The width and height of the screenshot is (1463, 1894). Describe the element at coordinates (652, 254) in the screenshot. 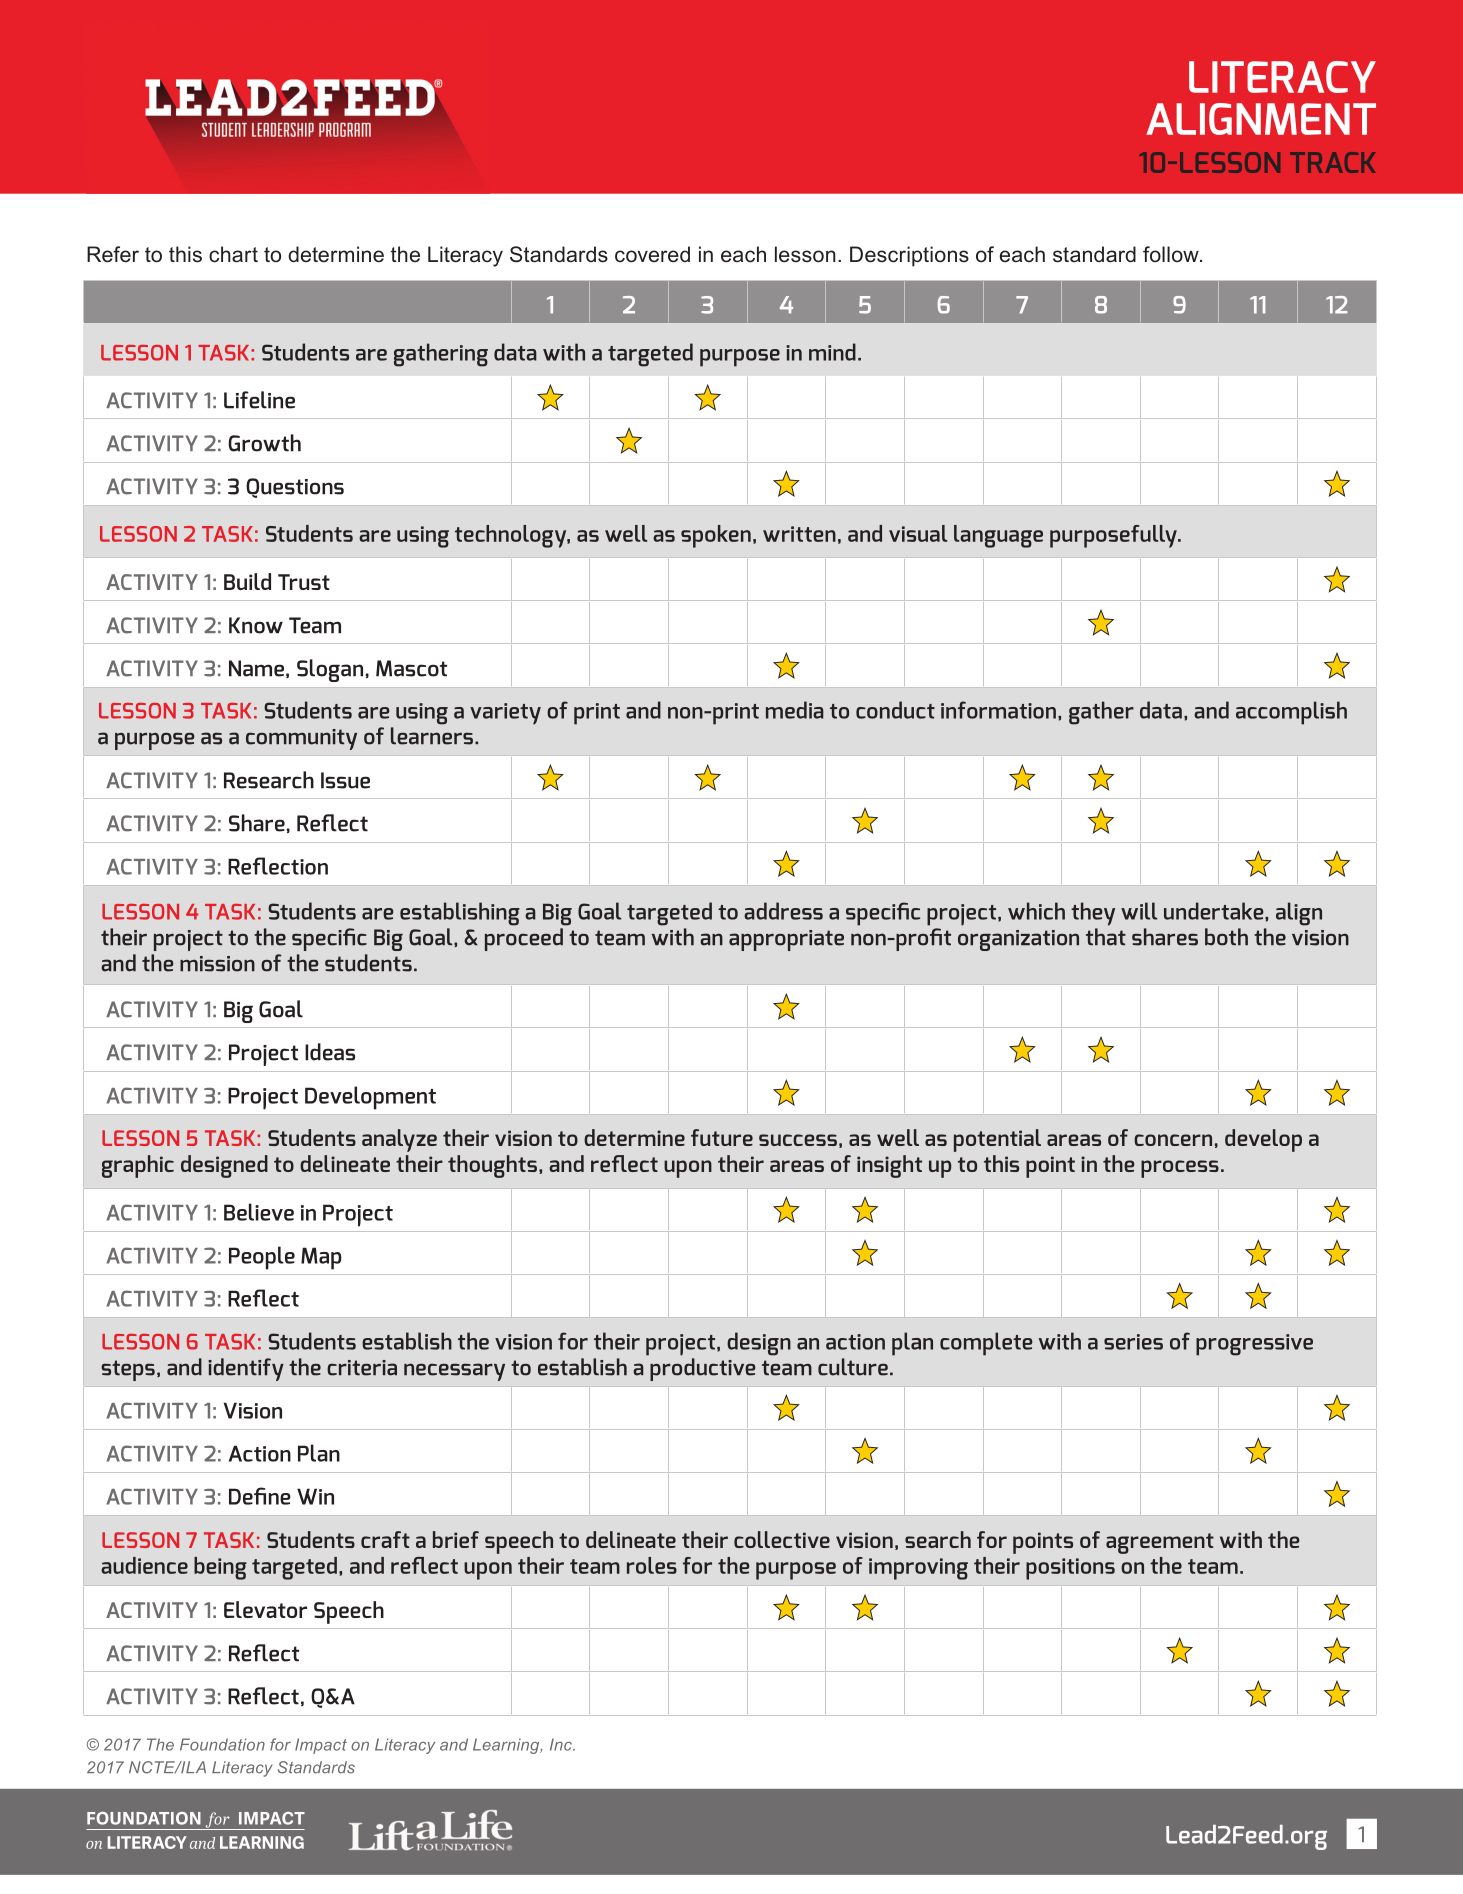

I see `covered` at that location.
